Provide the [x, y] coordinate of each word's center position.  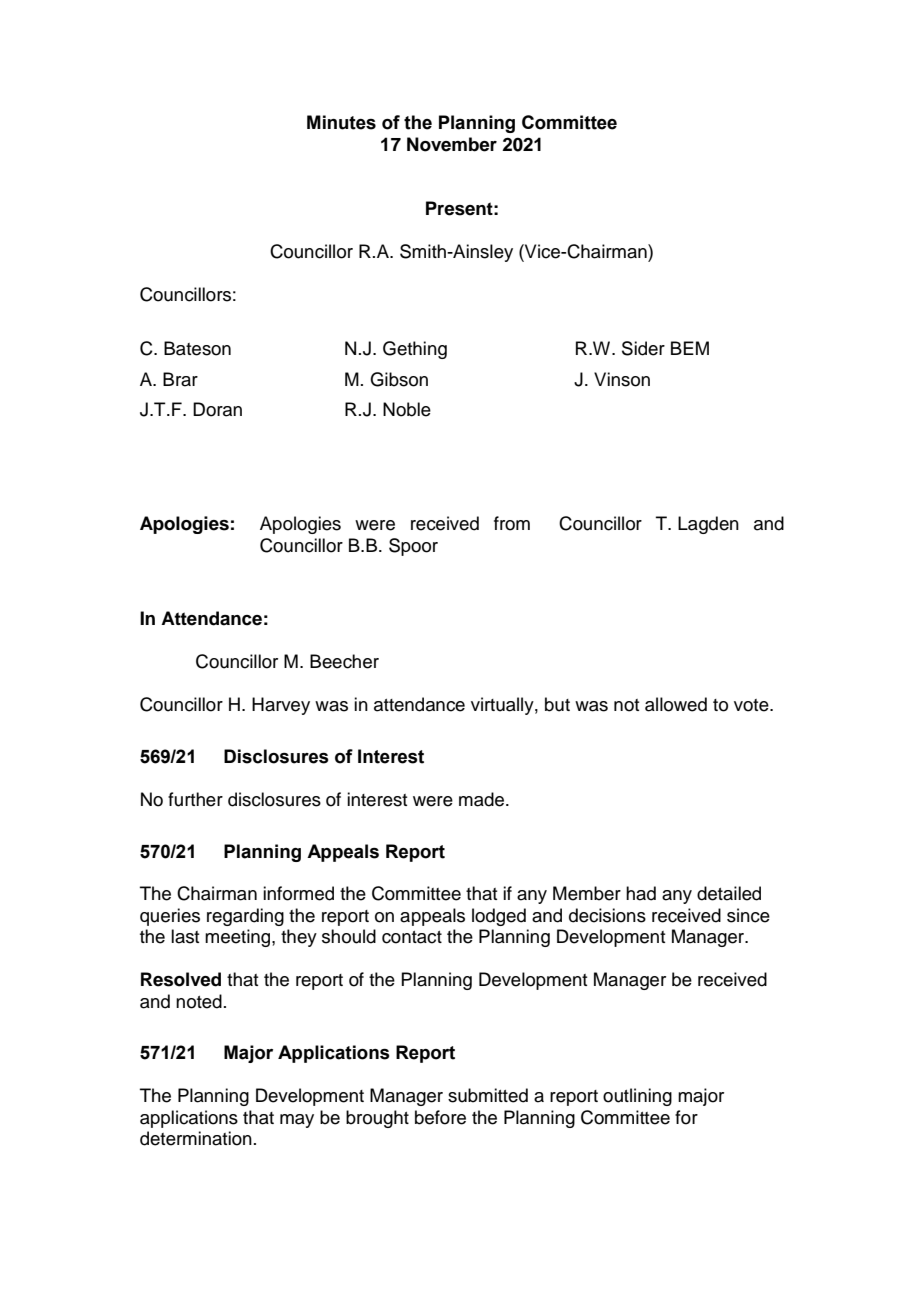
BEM [690, 348]
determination [196, 1138]
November [452, 144]
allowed [676, 704]
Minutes [341, 122]
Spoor [413, 547]
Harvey [281, 706]
